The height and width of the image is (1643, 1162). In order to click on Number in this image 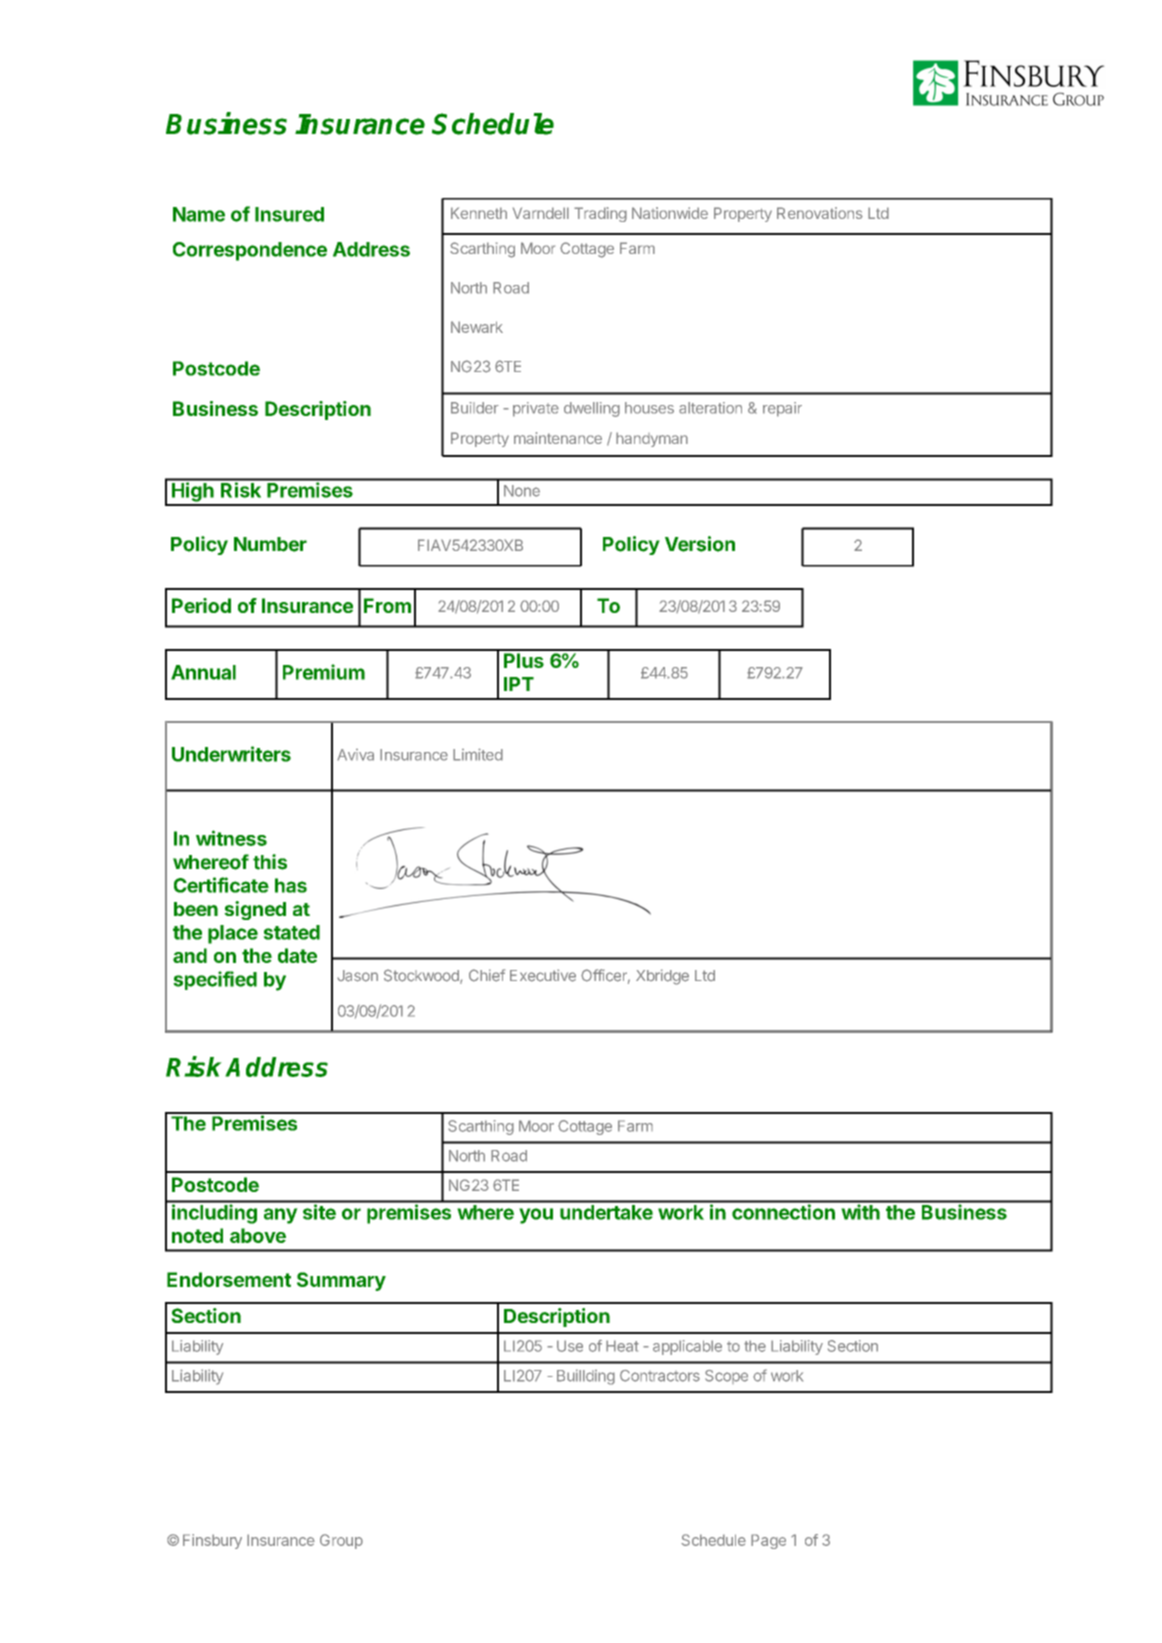, I will do `click(270, 544)`.
